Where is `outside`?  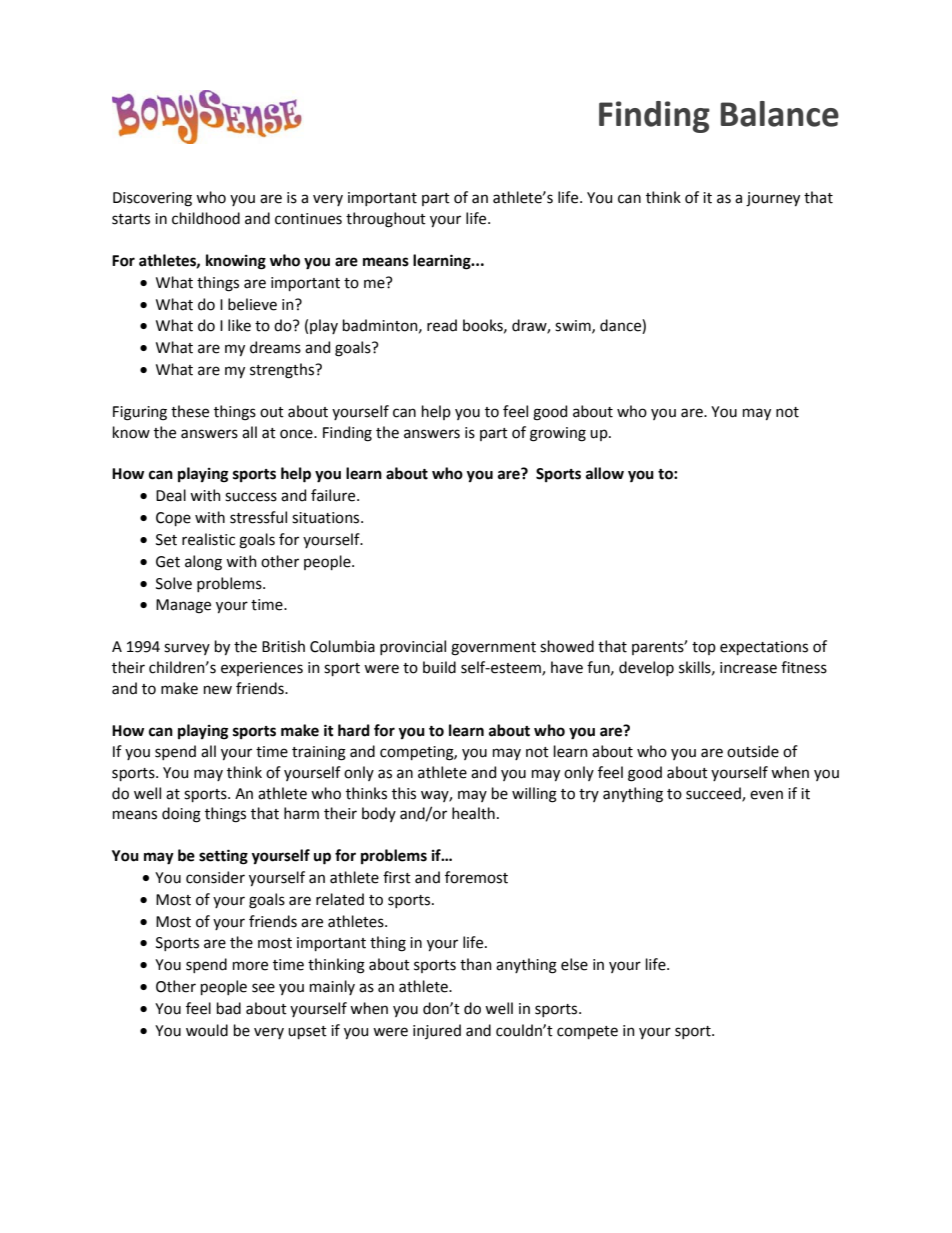 outside is located at coordinates (753, 751).
